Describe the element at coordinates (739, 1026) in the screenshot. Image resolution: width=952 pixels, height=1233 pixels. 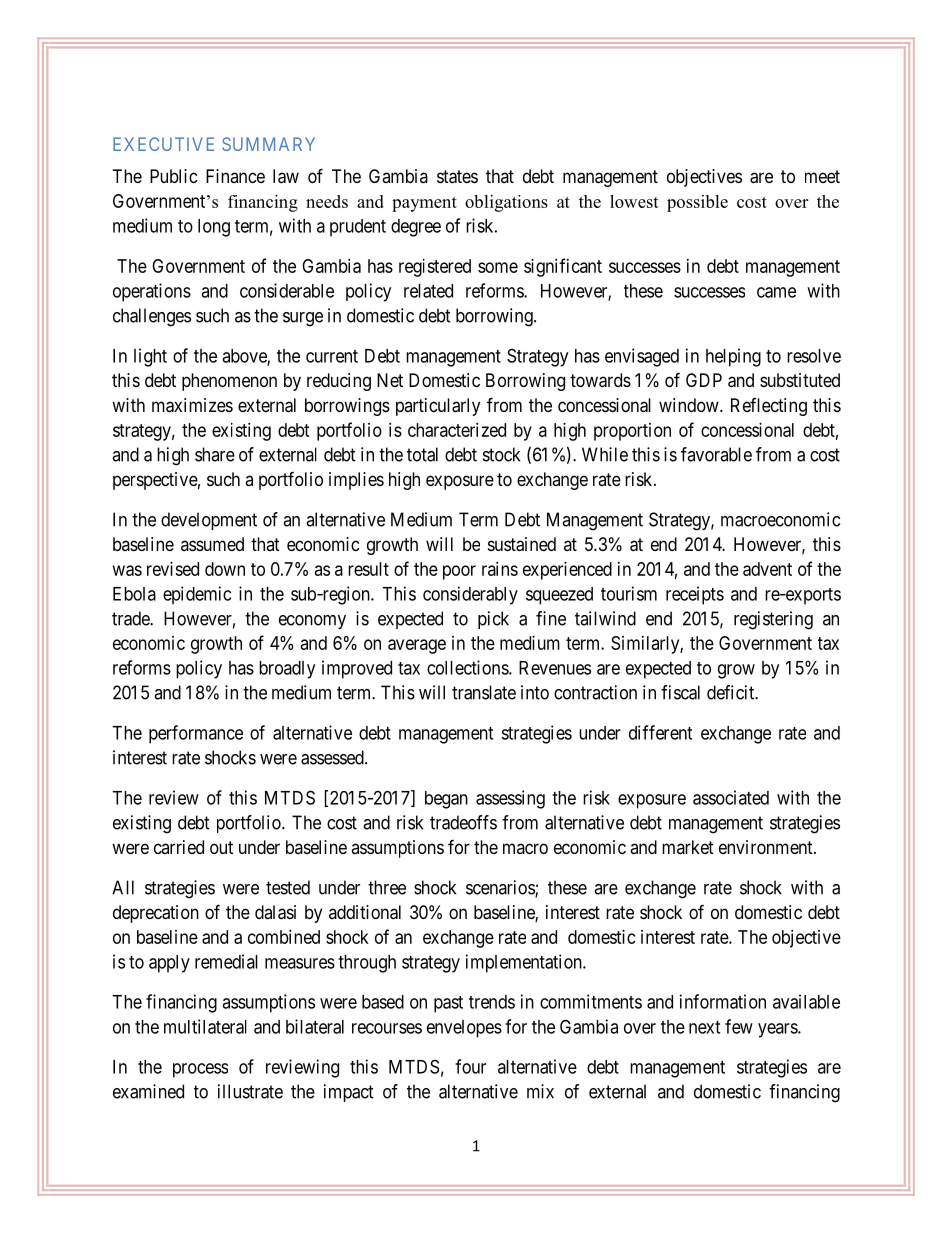
I see `few` at that location.
